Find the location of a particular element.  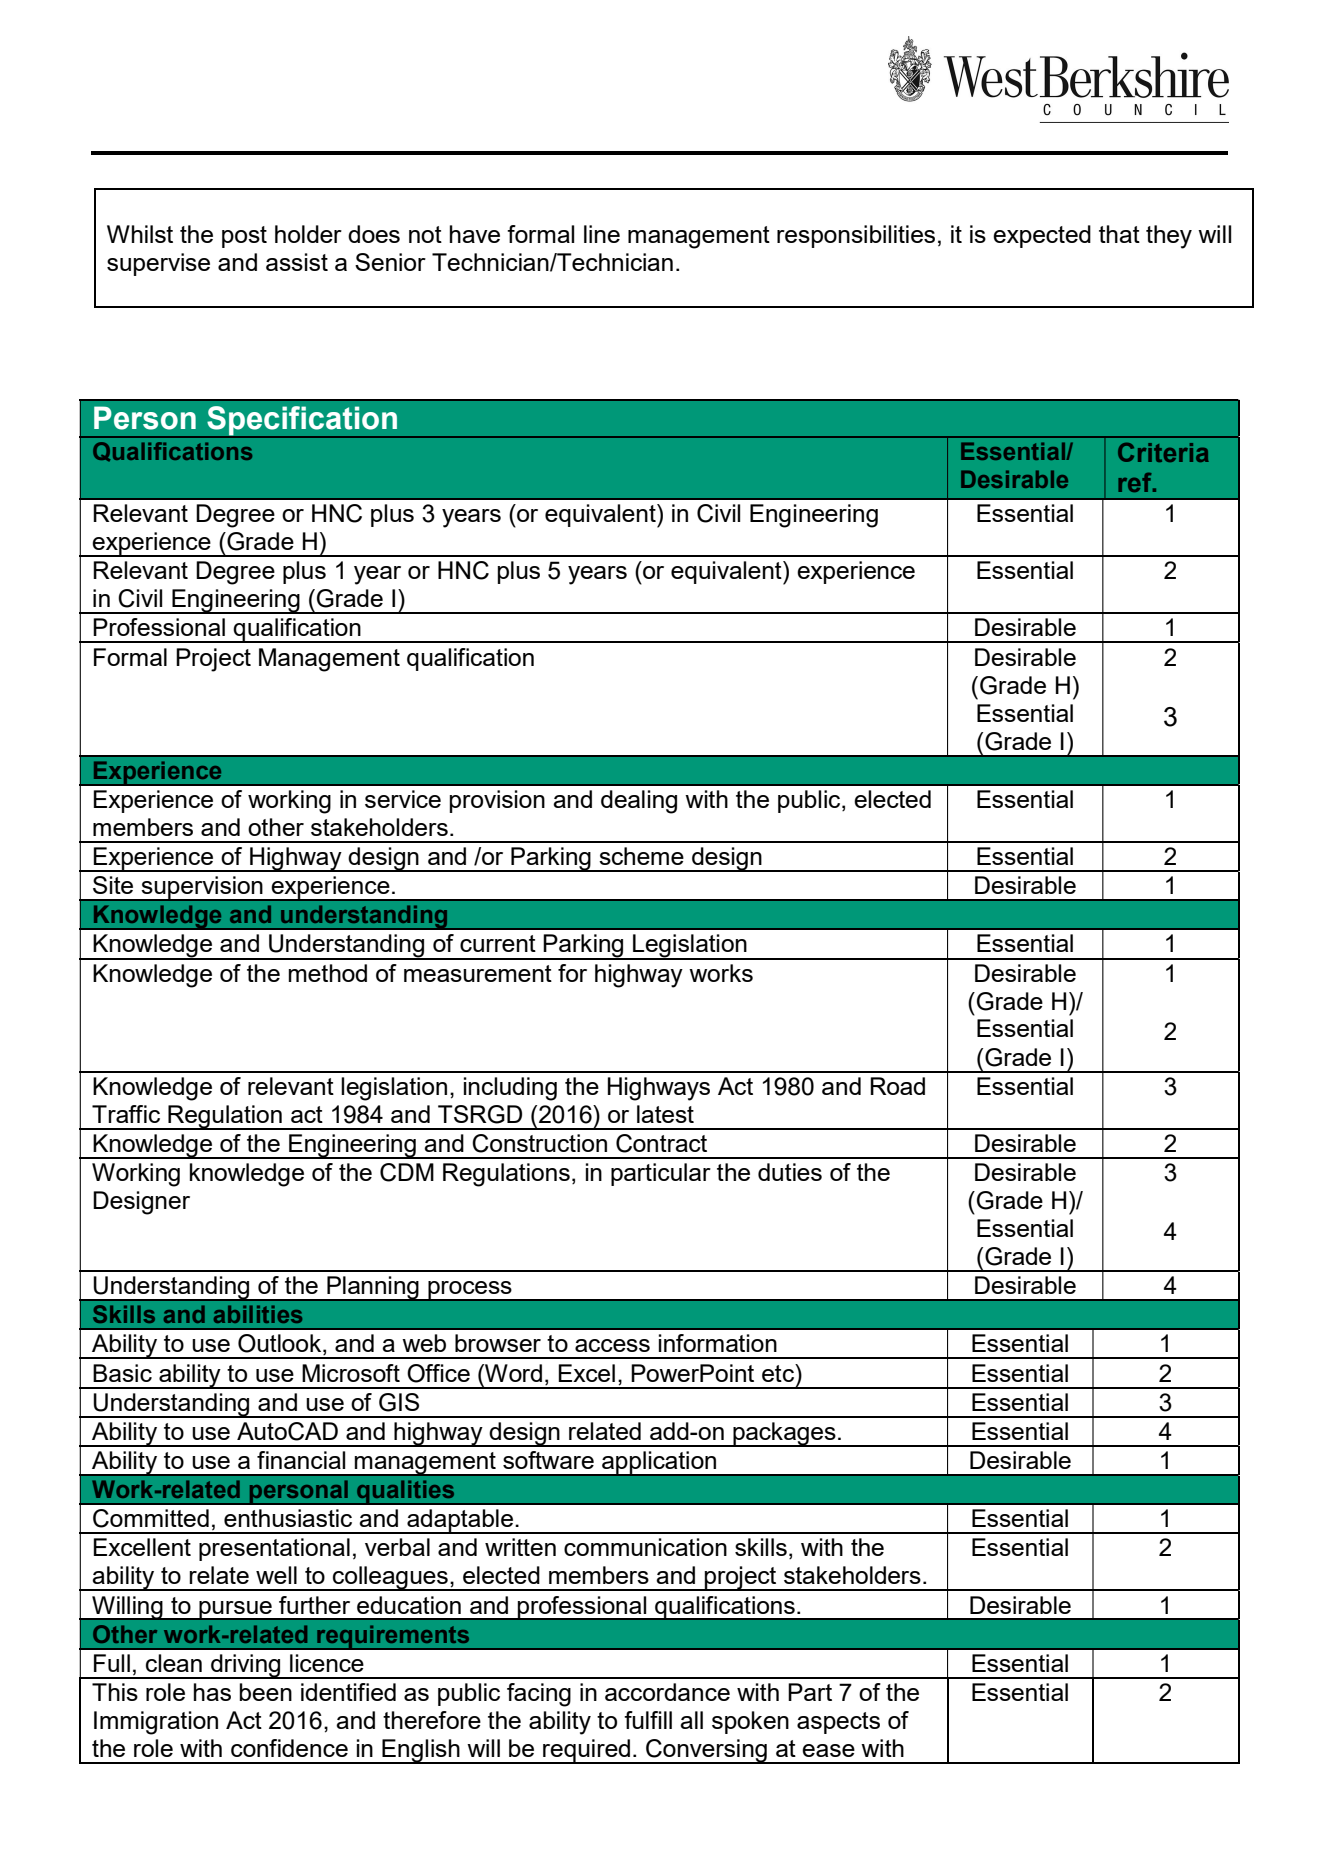

fulfill is located at coordinates (648, 1720).
